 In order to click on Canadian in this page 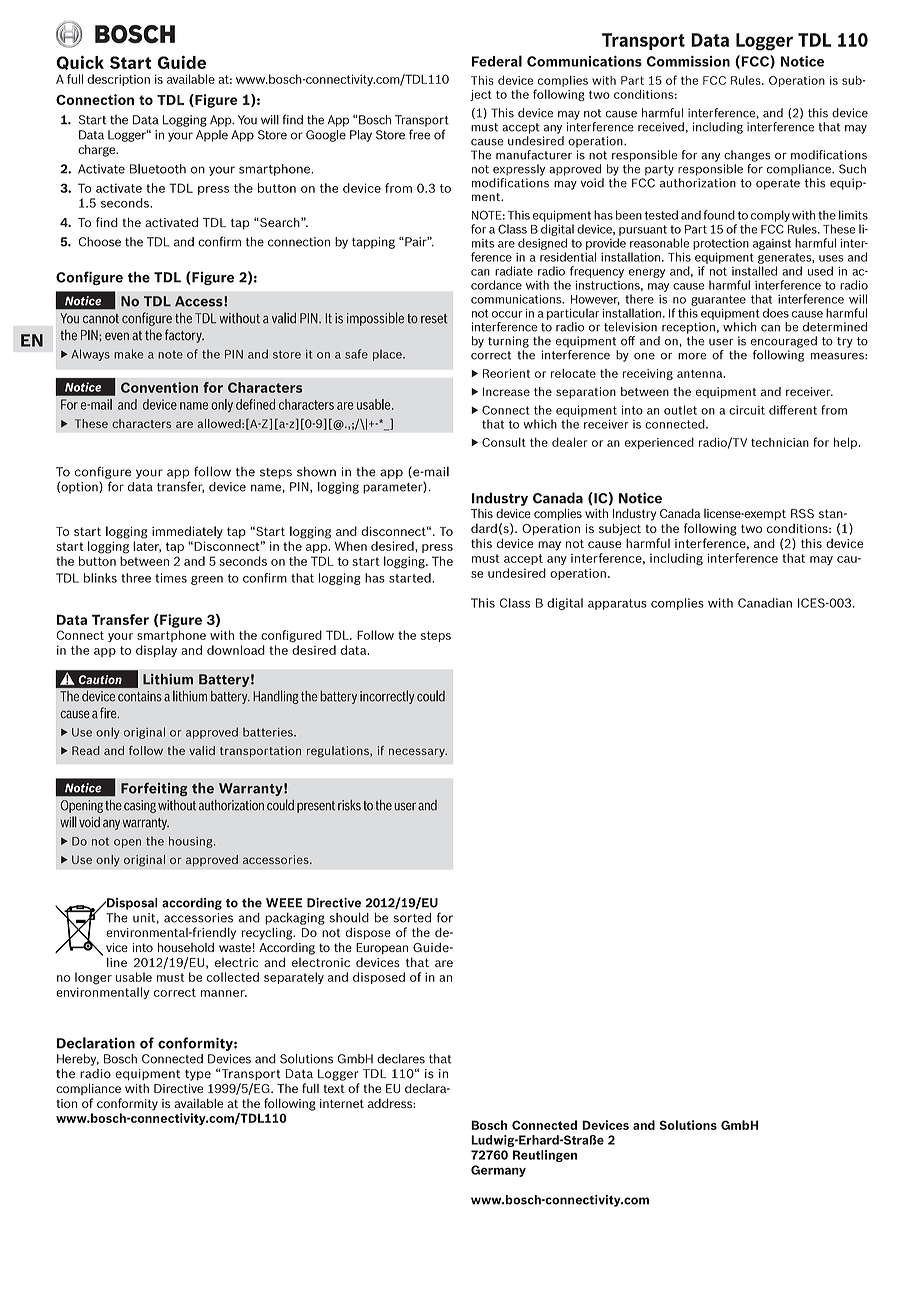, I will do `click(765, 603)`.
